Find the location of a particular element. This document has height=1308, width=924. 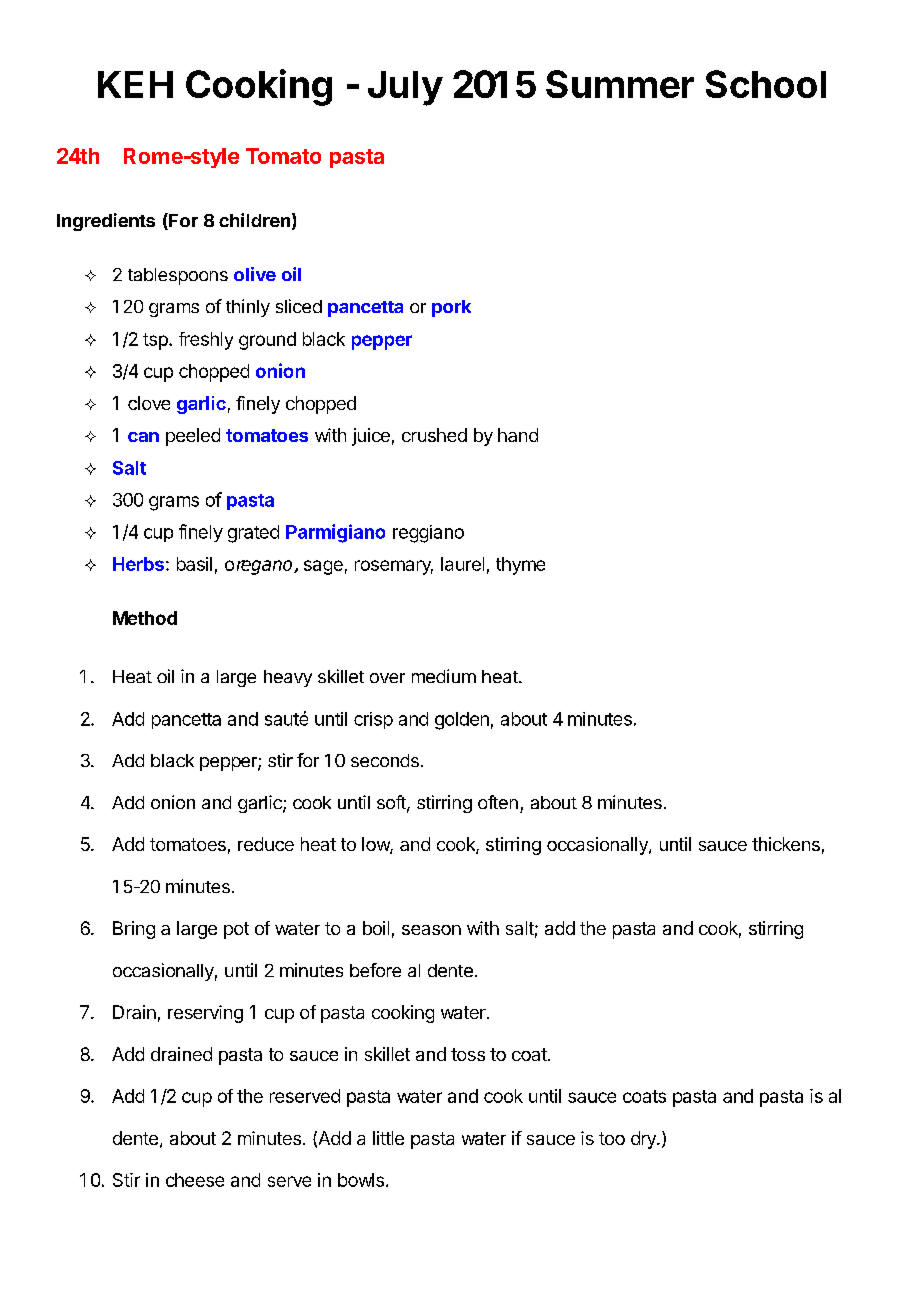

dry is located at coordinates (644, 1140).
